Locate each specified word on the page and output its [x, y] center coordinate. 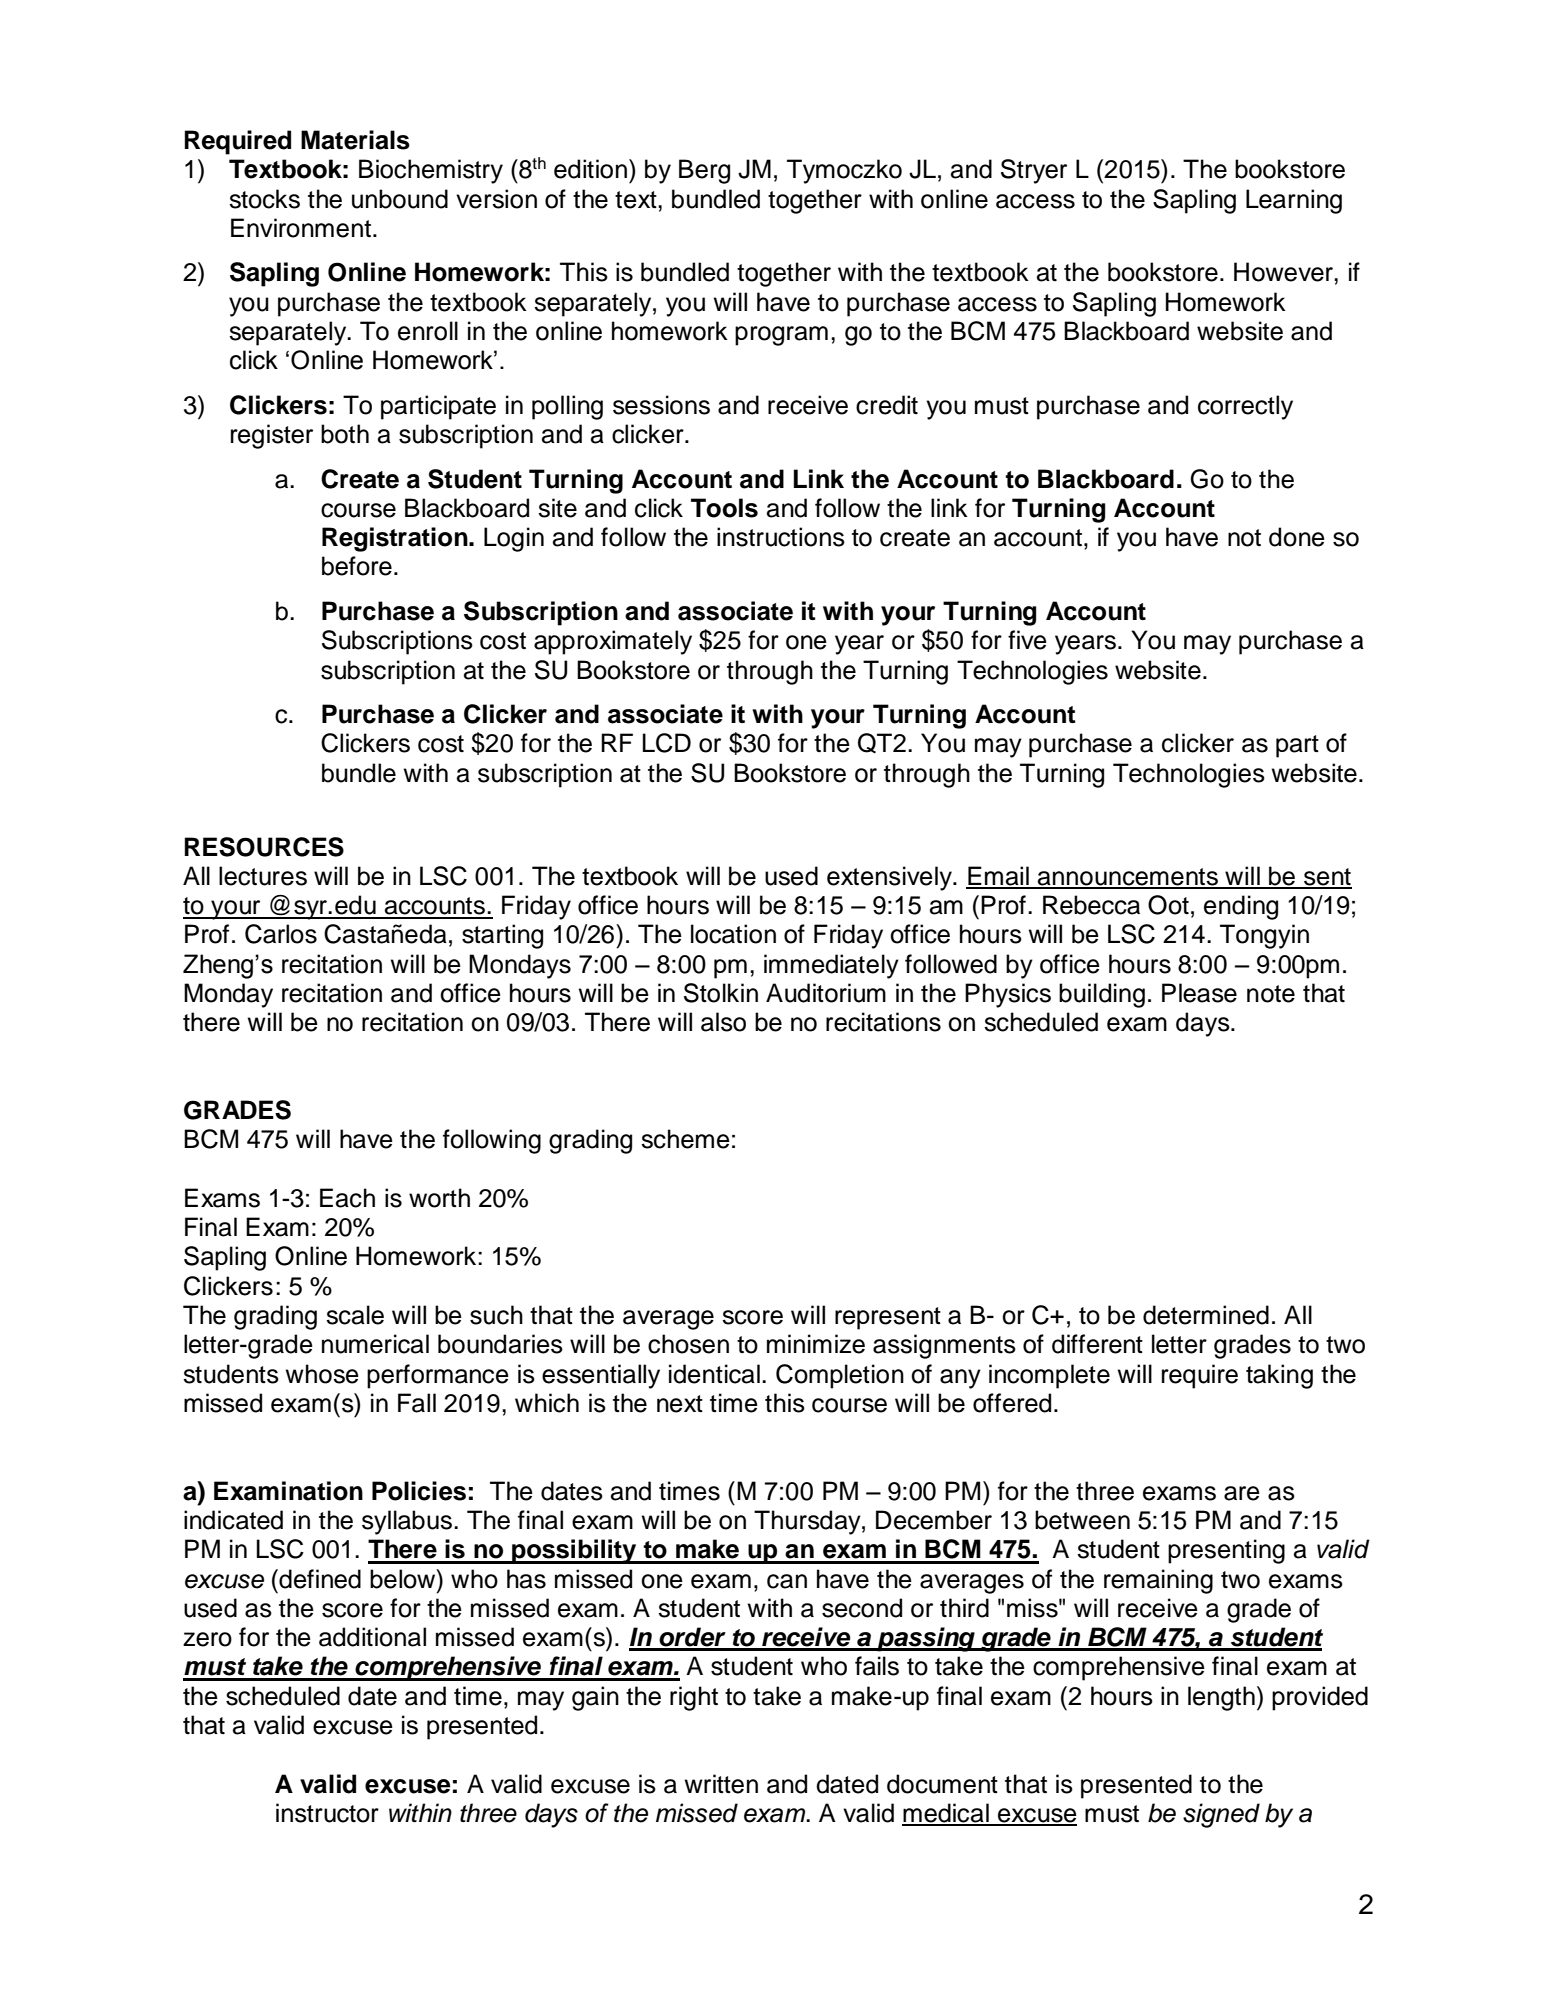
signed [1221, 1815]
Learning [1294, 201]
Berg [704, 171]
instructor [327, 1813]
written [721, 1784]
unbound [400, 199]
